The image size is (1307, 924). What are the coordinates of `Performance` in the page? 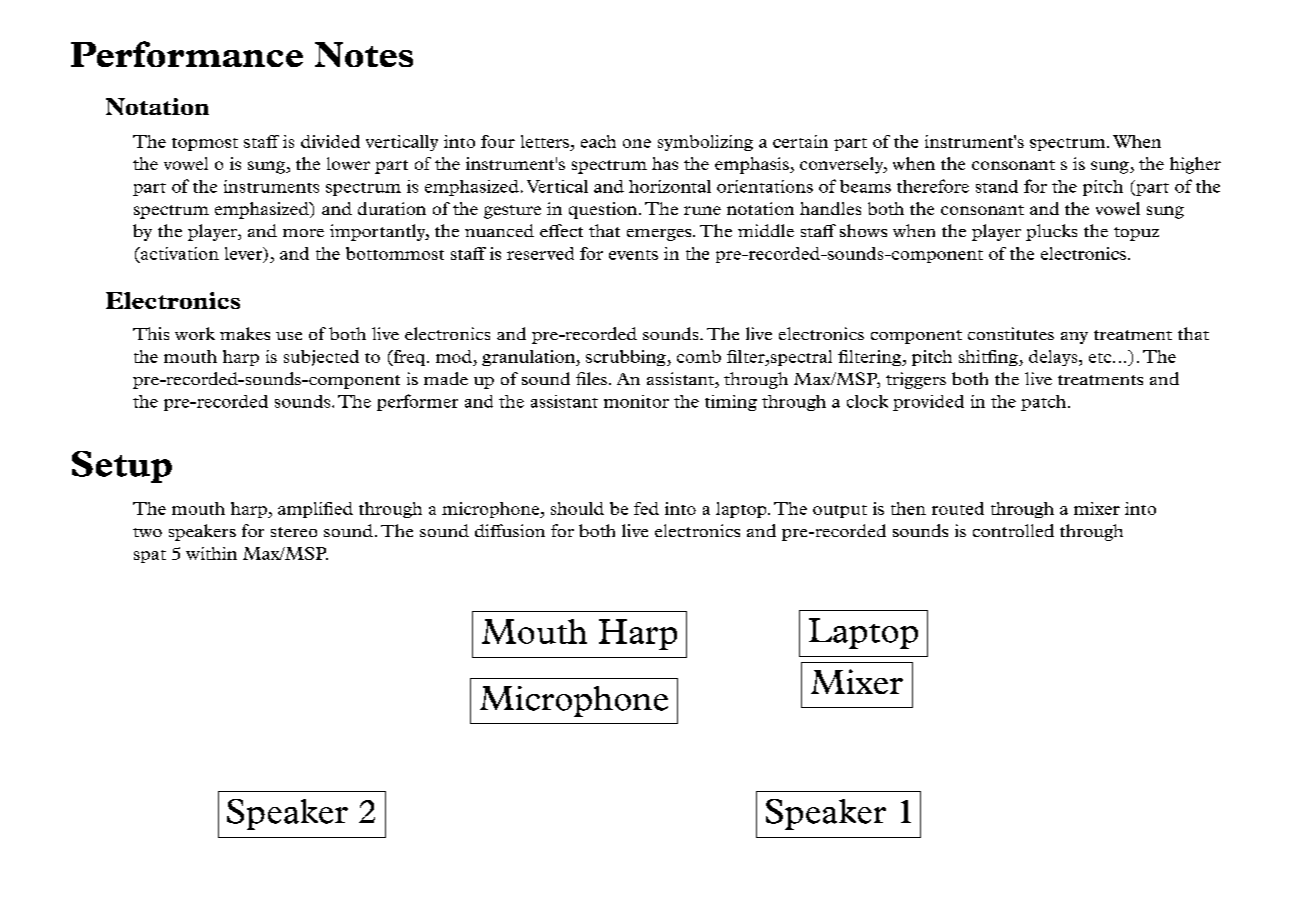 It's located at (187, 54).
